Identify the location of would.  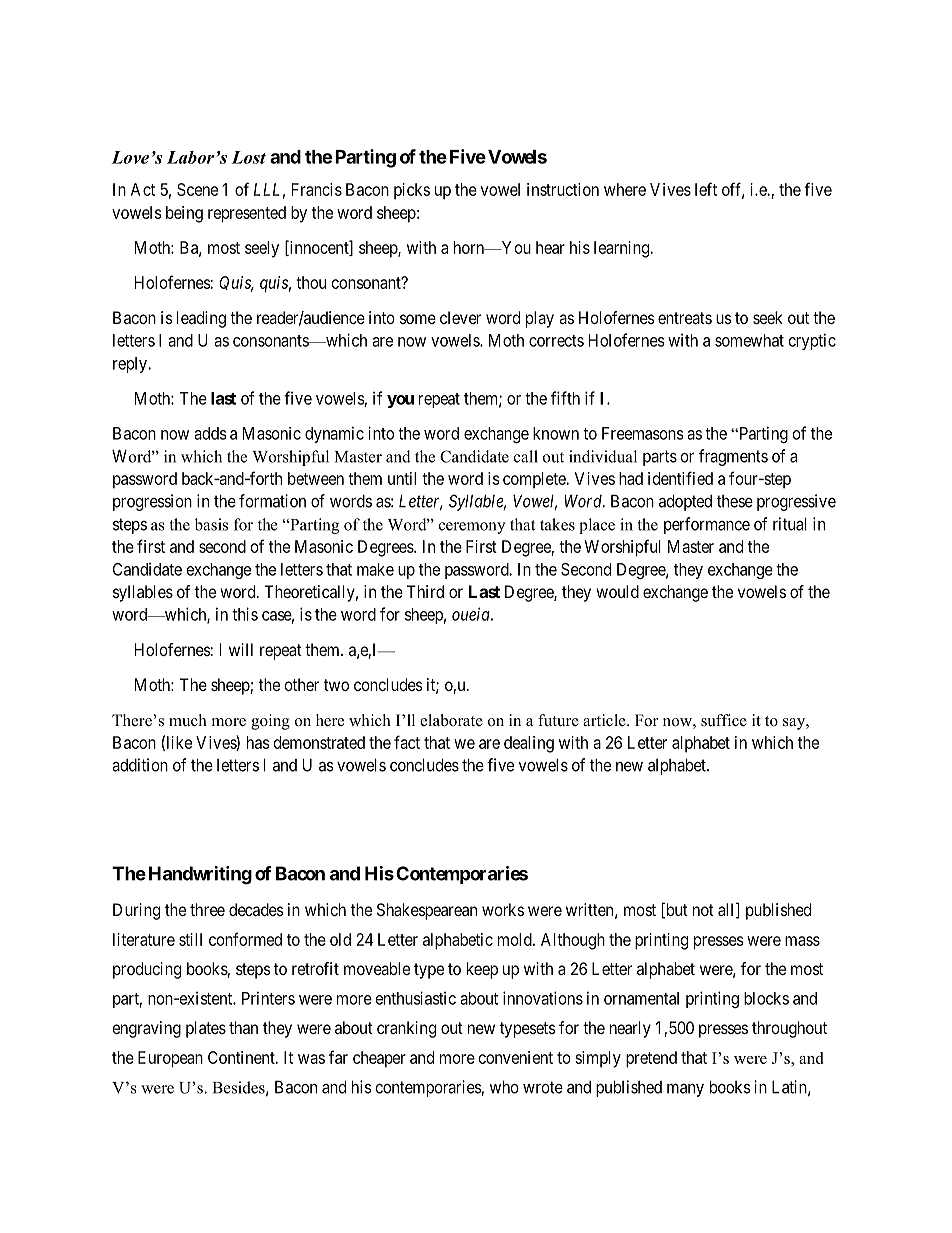
(617, 591).
